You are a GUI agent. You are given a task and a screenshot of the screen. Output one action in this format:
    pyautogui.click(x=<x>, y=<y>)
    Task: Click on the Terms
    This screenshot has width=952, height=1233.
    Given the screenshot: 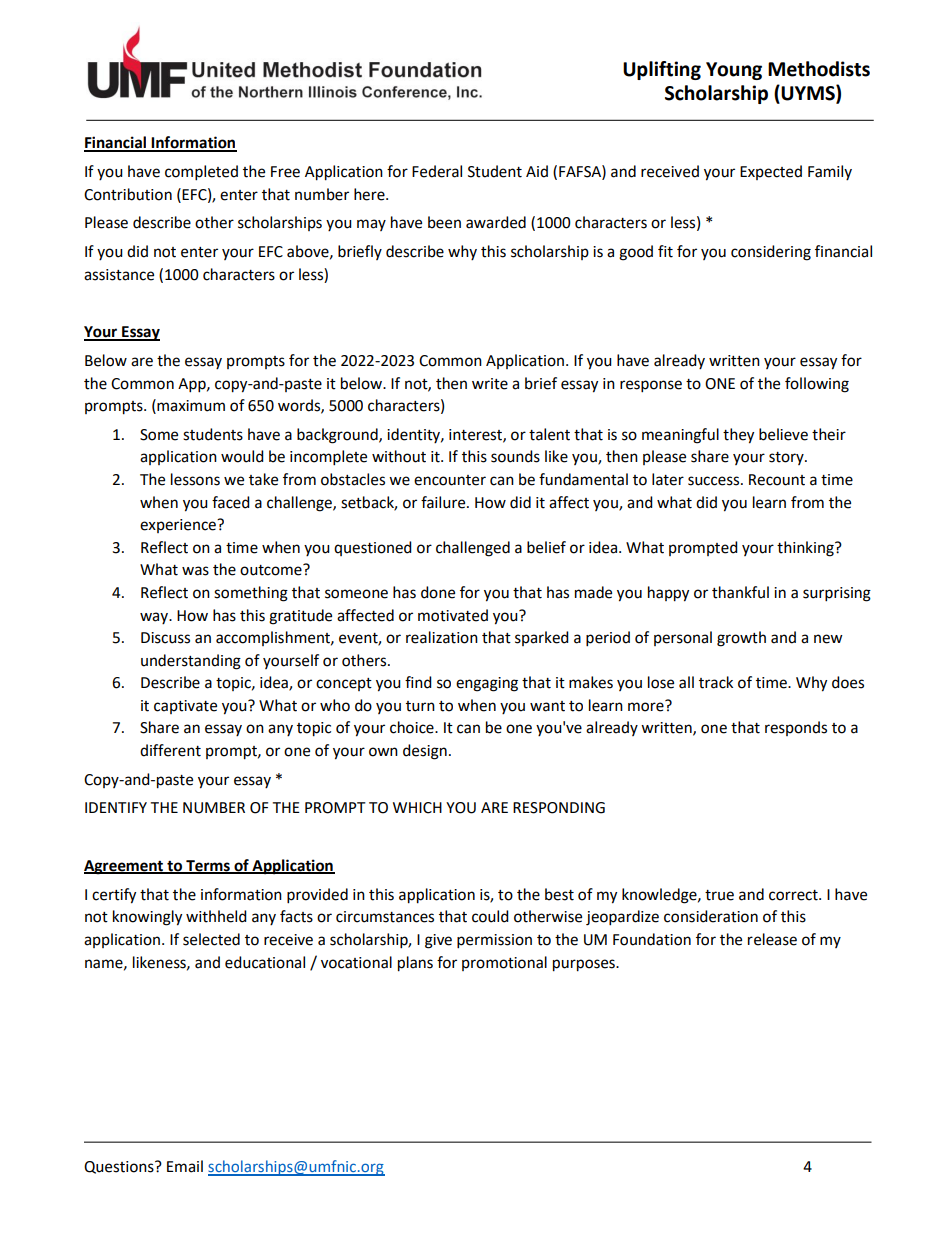 What is the action you would take?
    pyautogui.click(x=208, y=867)
